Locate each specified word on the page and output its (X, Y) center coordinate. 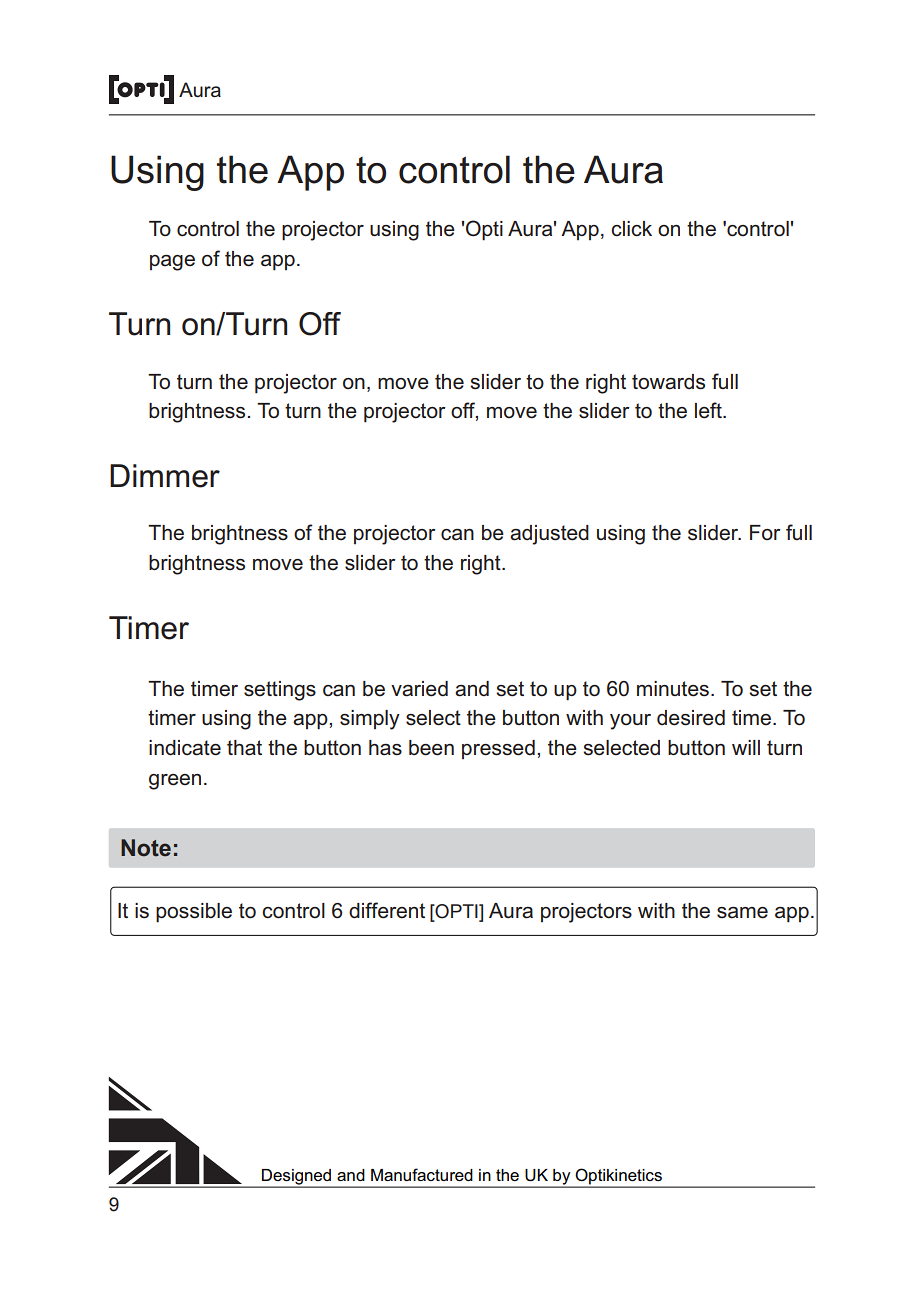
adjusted (549, 535)
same (742, 913)
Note (146, 848)
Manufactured (422, 1174)
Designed (297, 1178)
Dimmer (165, 476)
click (631, 229)
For (765, 532)
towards (668, 382)
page (172, 263)
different (387, 910)
